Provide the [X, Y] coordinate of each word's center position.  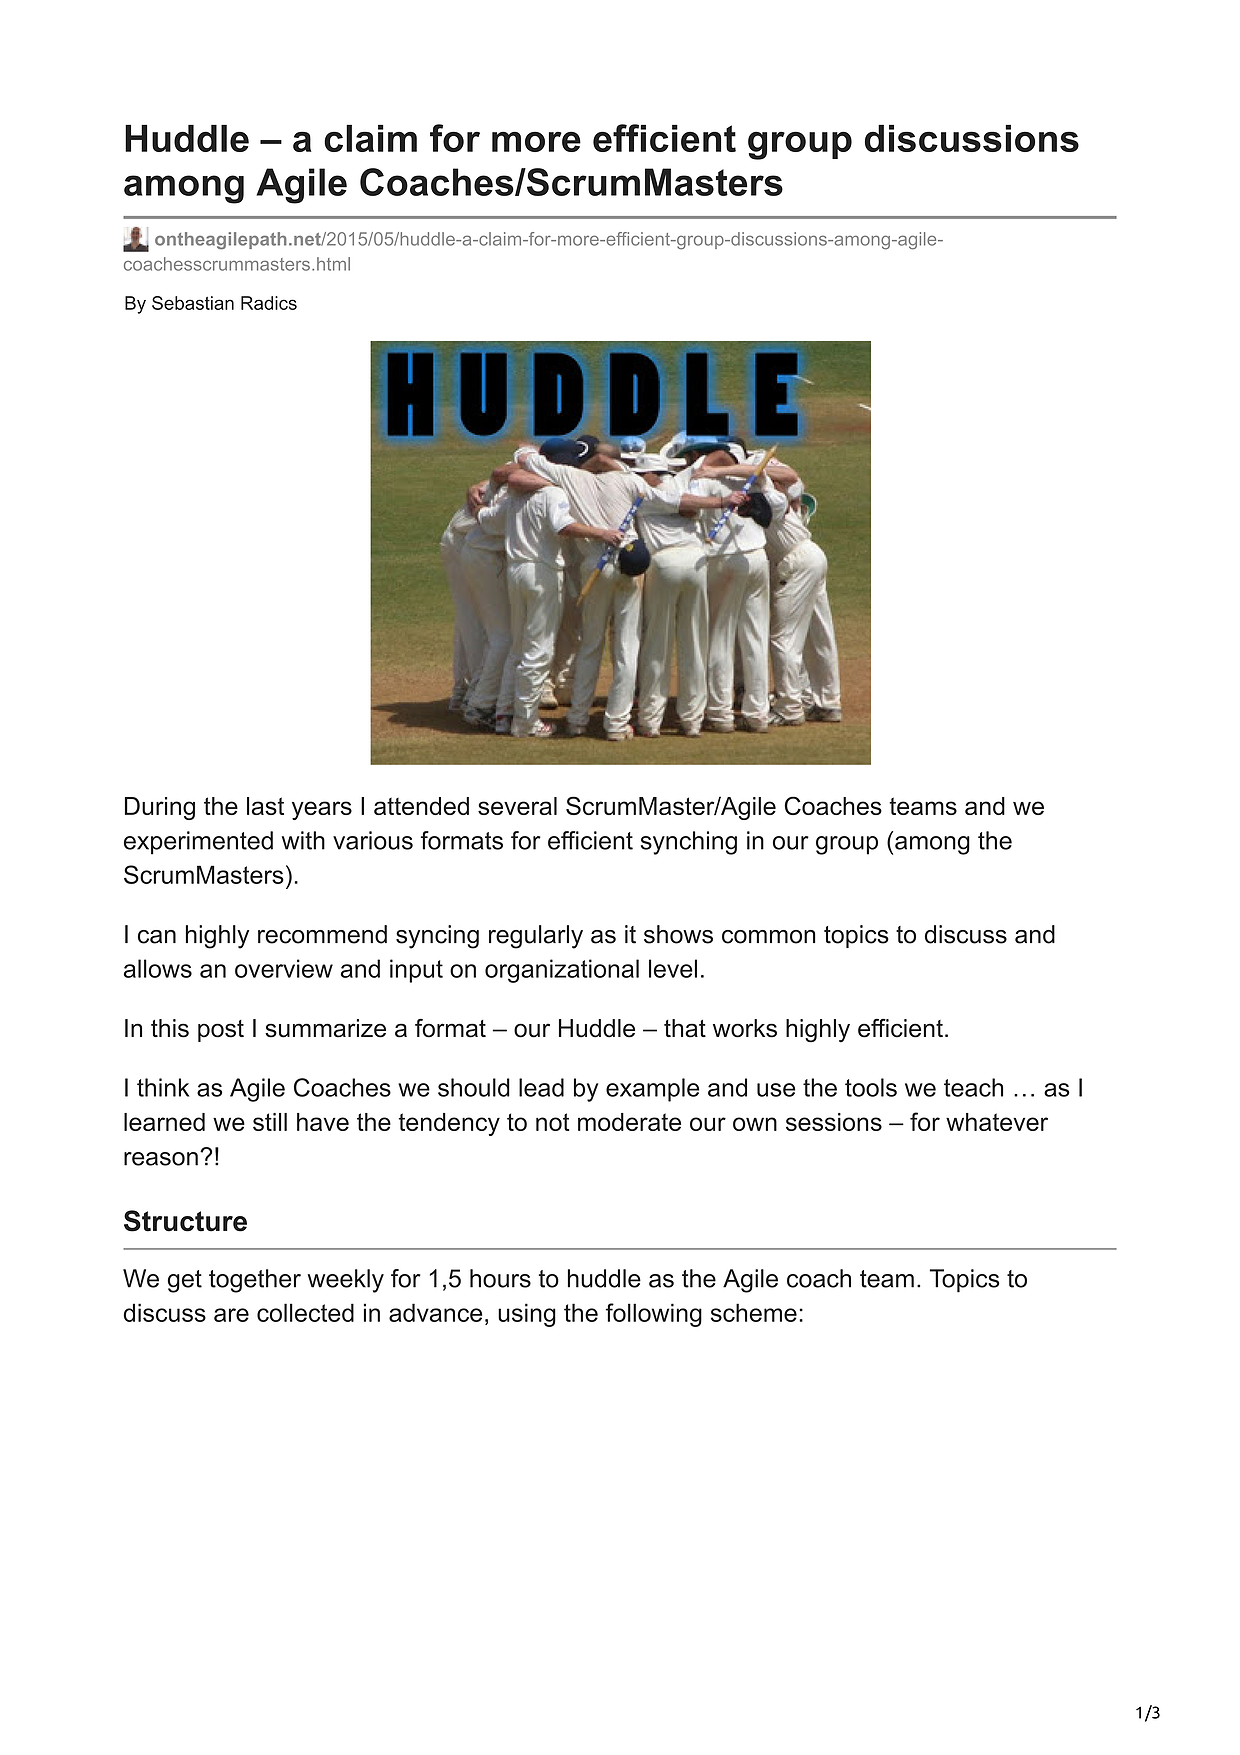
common [768, 937]
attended [421, 806]
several [517, 806]
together [255, 1281]
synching [689, 843]
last [265, 806]
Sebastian [193, 303]
